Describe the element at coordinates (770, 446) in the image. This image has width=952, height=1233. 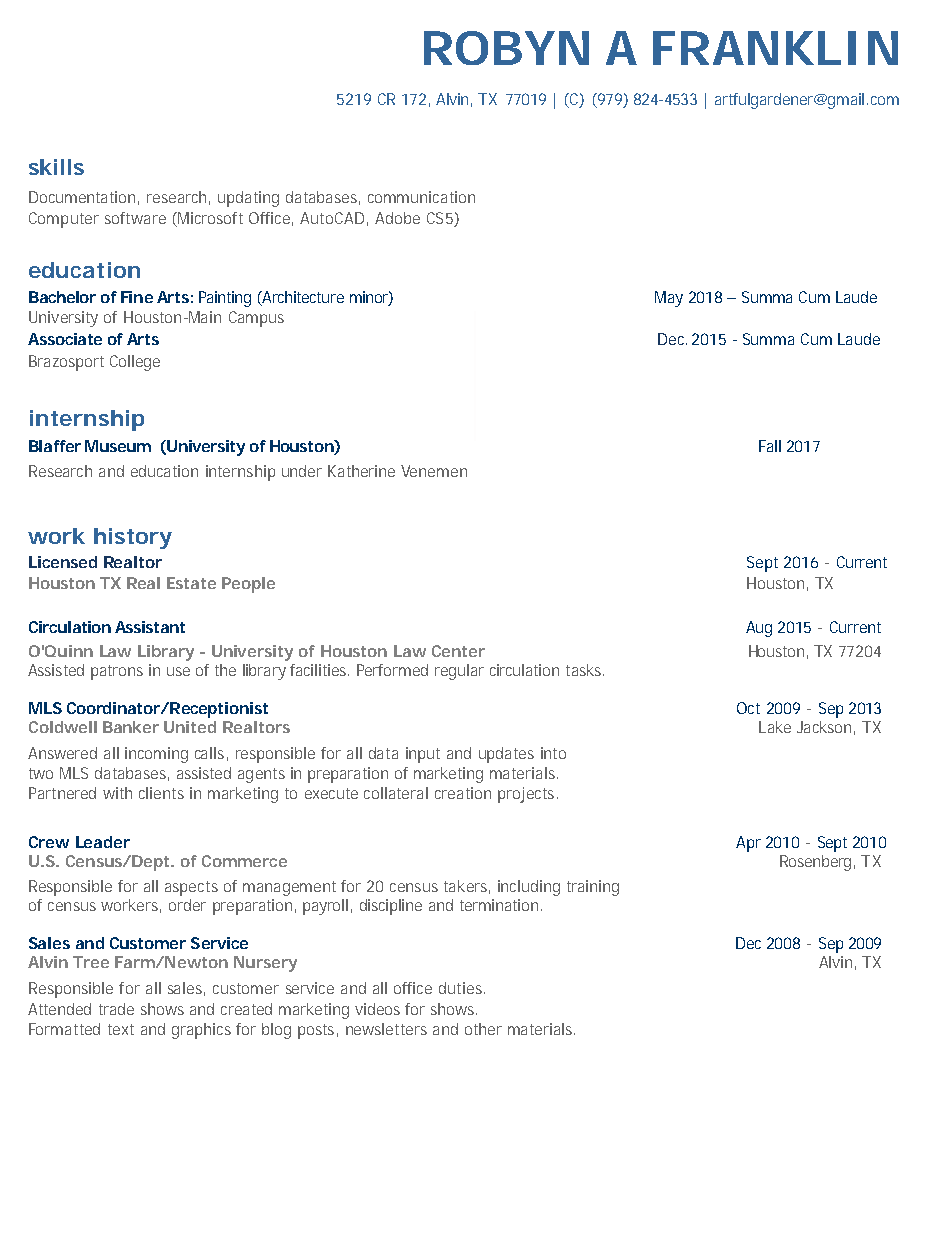
I see `Fall` at that location.
